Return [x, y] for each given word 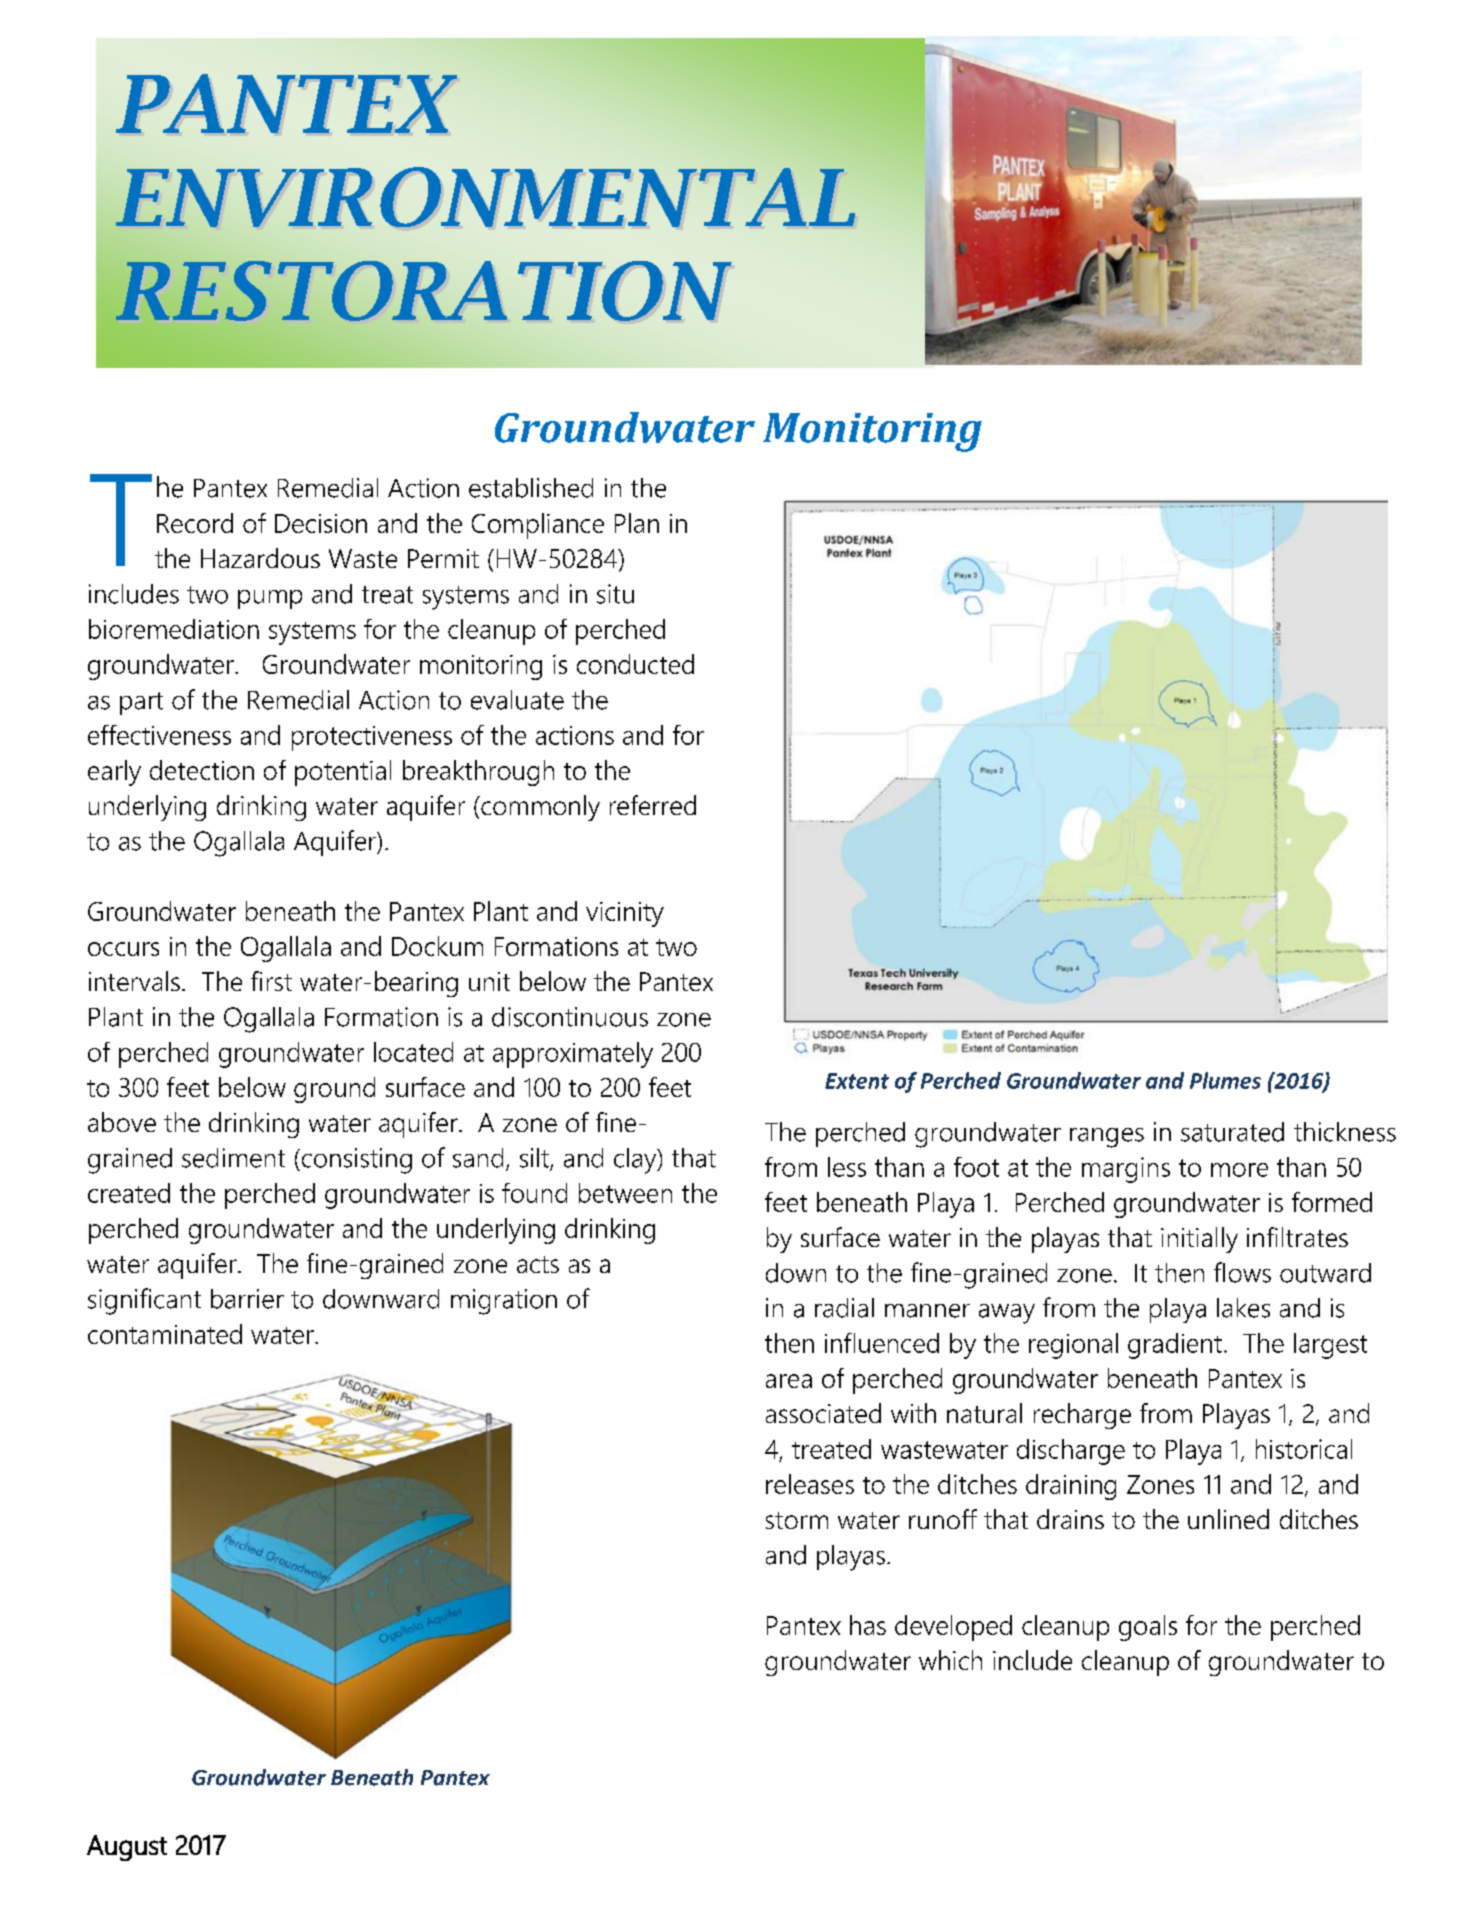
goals [1148, 1628]
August [127, 1848]
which [950, 1660]
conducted [635, 664]
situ [615, 594]
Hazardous [260, 558]
